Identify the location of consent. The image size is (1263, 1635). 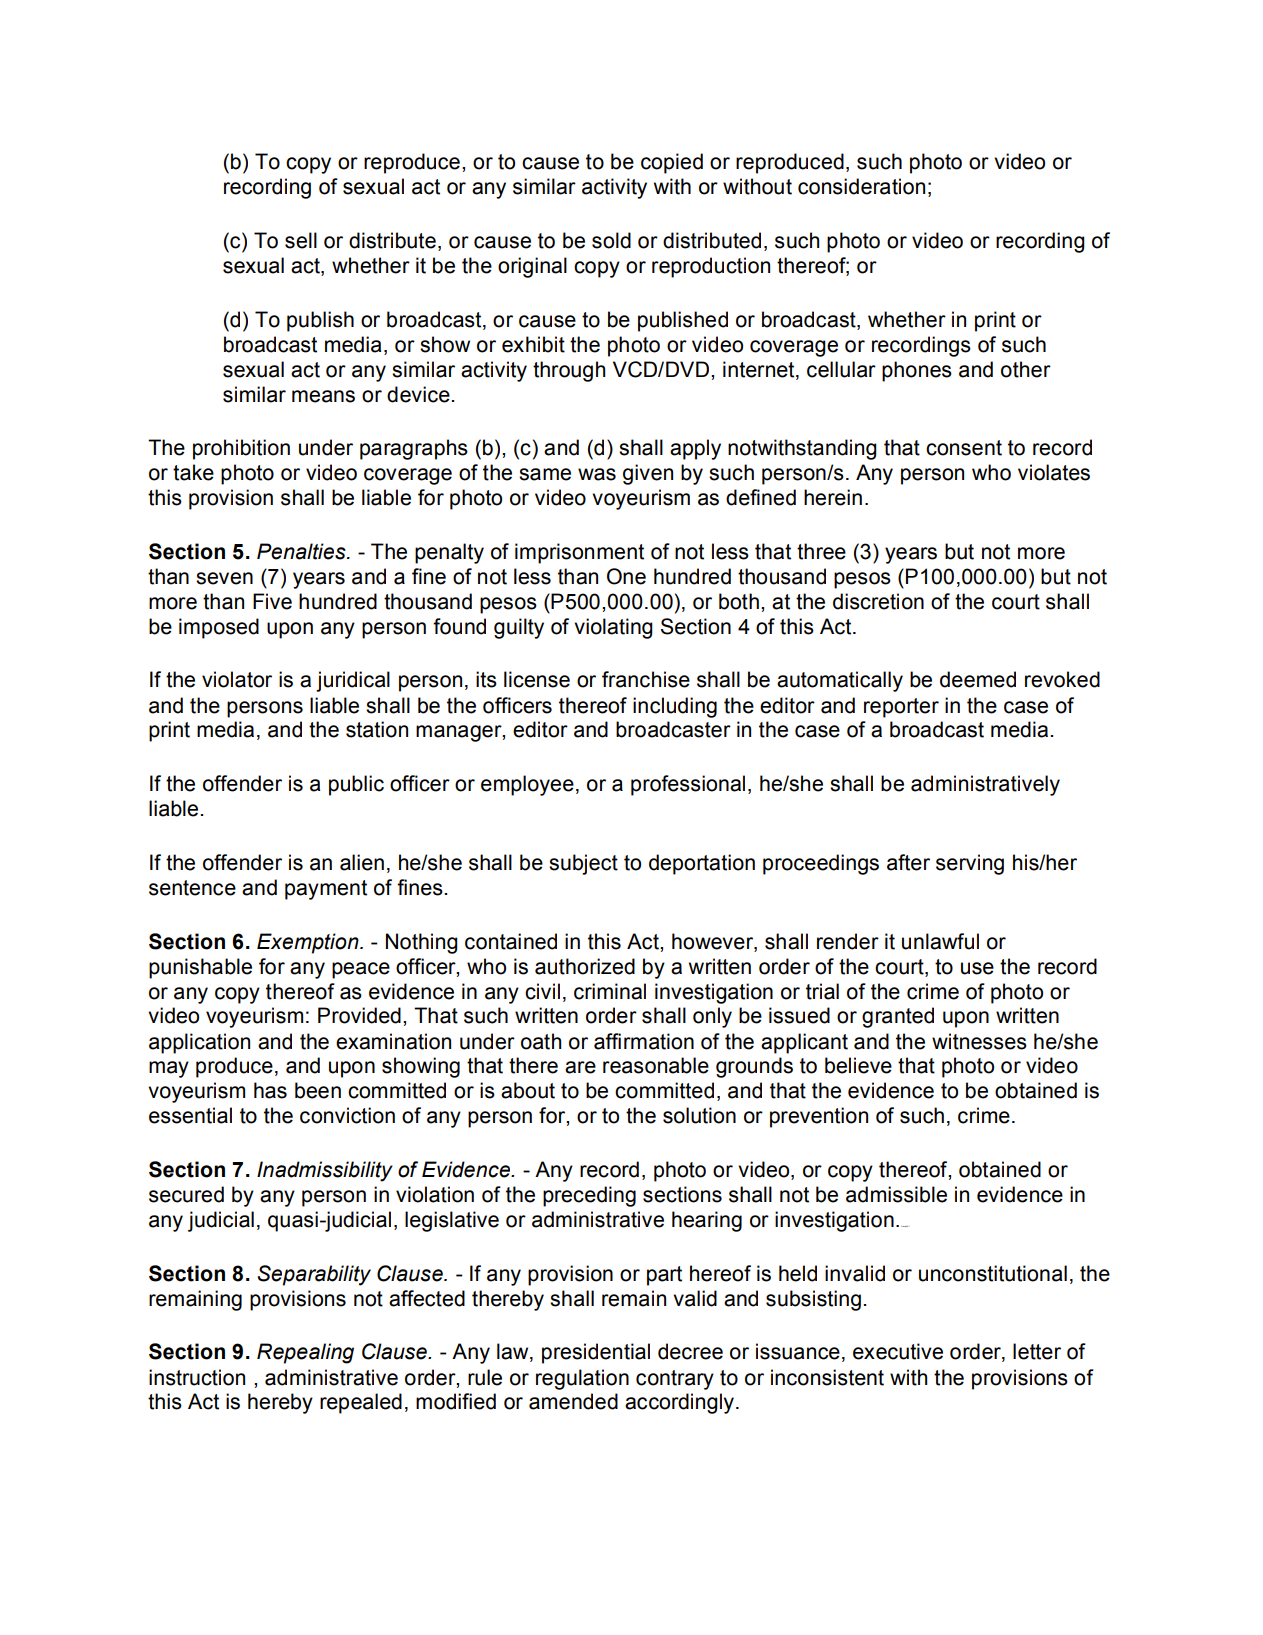
(964, 448).
